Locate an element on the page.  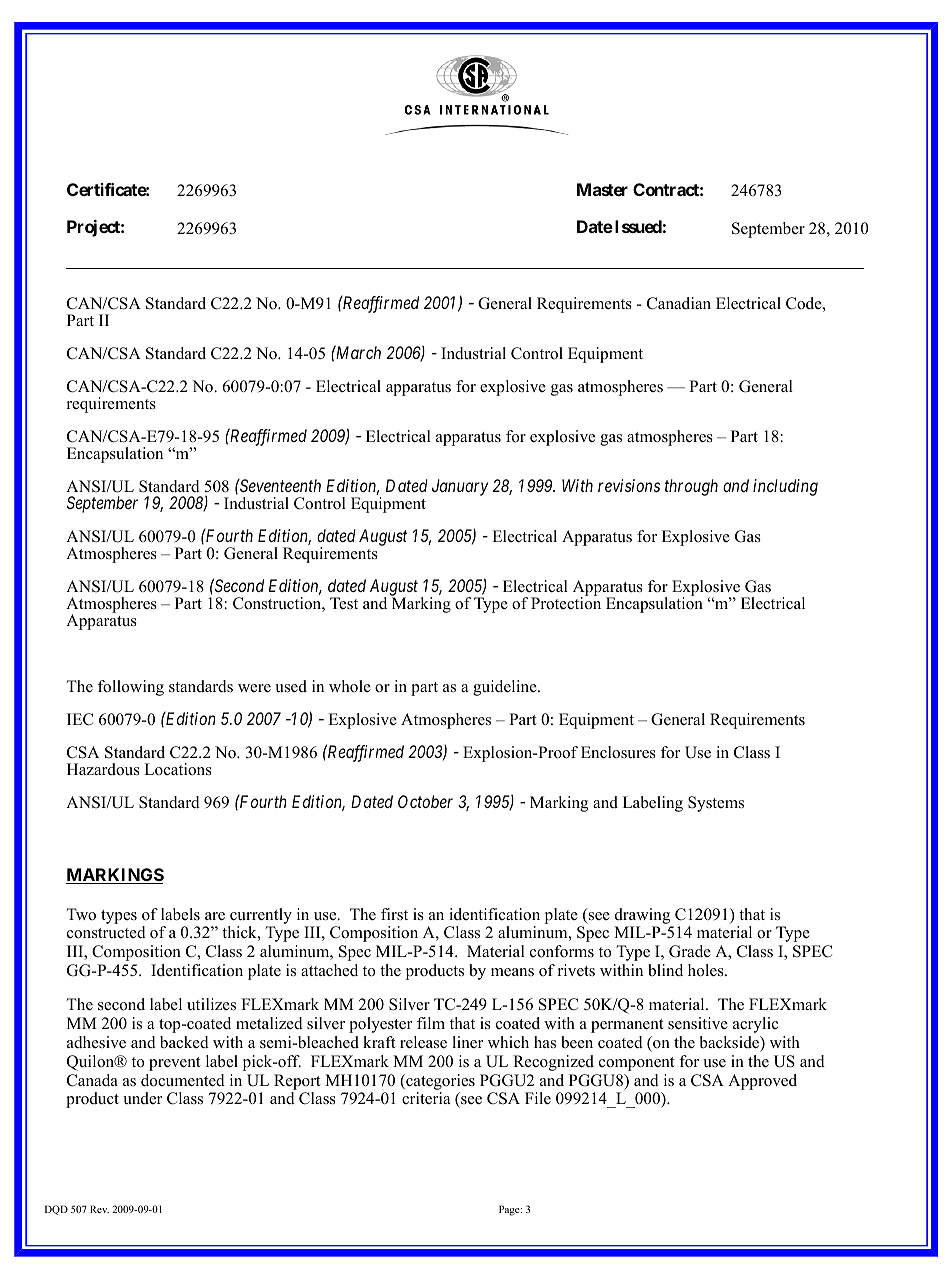
revisions is located at coordinates (629, 485).
